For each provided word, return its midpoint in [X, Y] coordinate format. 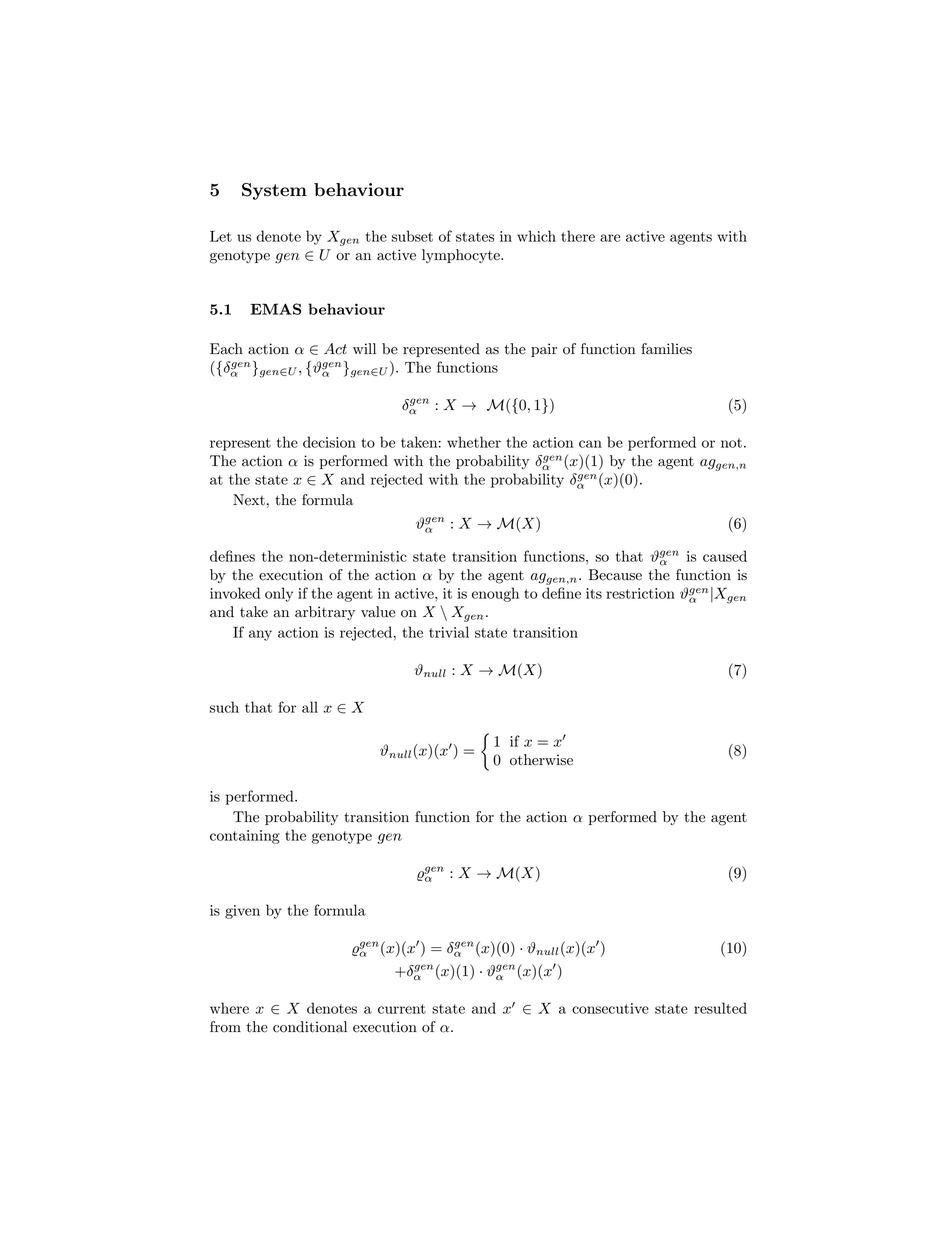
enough [495, 594]
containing [245, 837]
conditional [310, 1027]
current [402, 1009]
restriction [640, 593]
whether [474, 442]
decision [329, 442]
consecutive [610, 1008]
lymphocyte [462, 256]
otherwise [541, 760]
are [610, 238]
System [274, 191]
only [279, 594]
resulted [720, 1008]
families [666, 349]
